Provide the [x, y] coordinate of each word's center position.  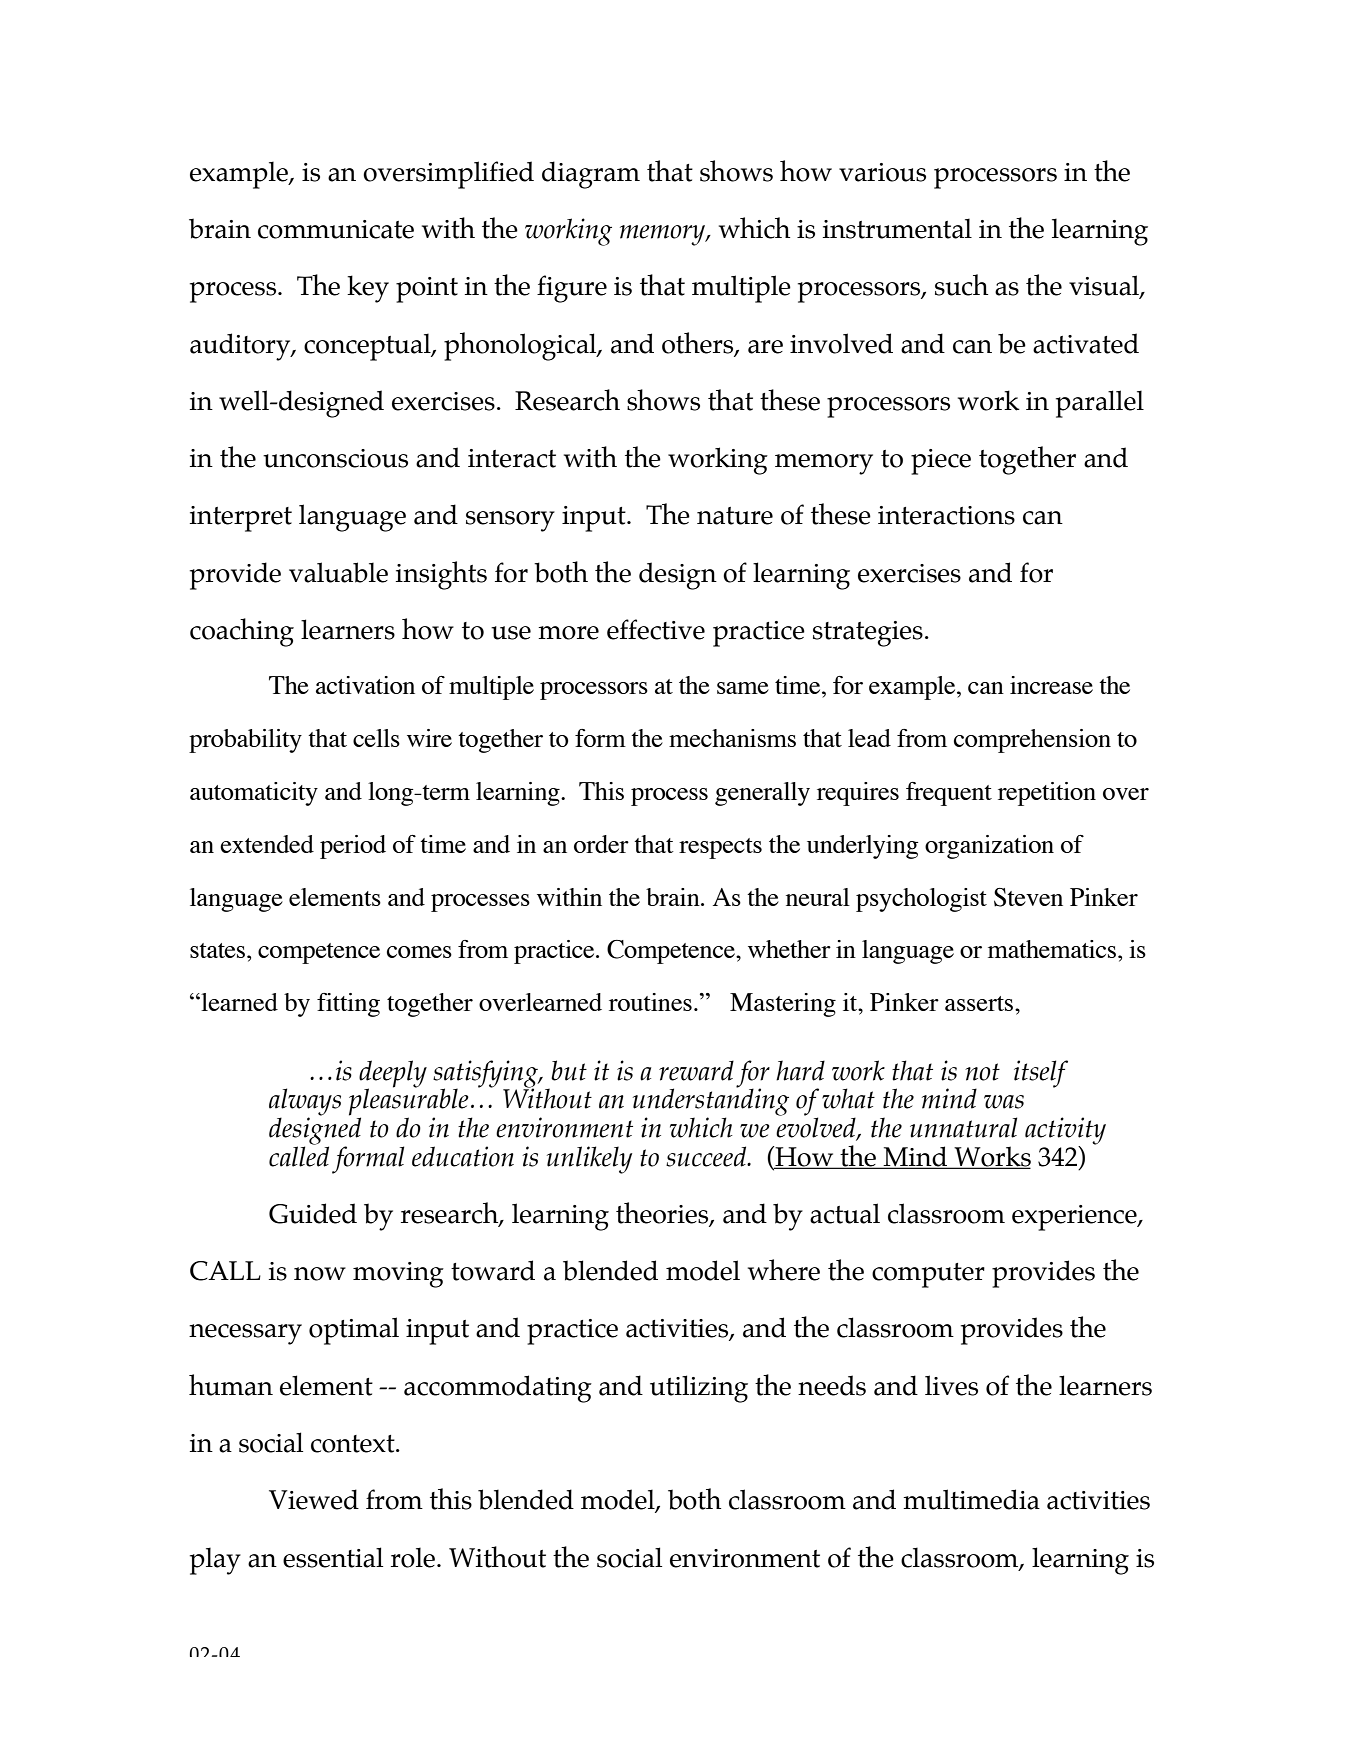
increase [1051, 685]
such [961, 285]
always [305, 1103]
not [982, 1072]
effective [656, 629]
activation [365, 685]
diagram [591, 175]
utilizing [699, 1389]
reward [696, 1070]
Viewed [314, 1499]
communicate [336, 229]
